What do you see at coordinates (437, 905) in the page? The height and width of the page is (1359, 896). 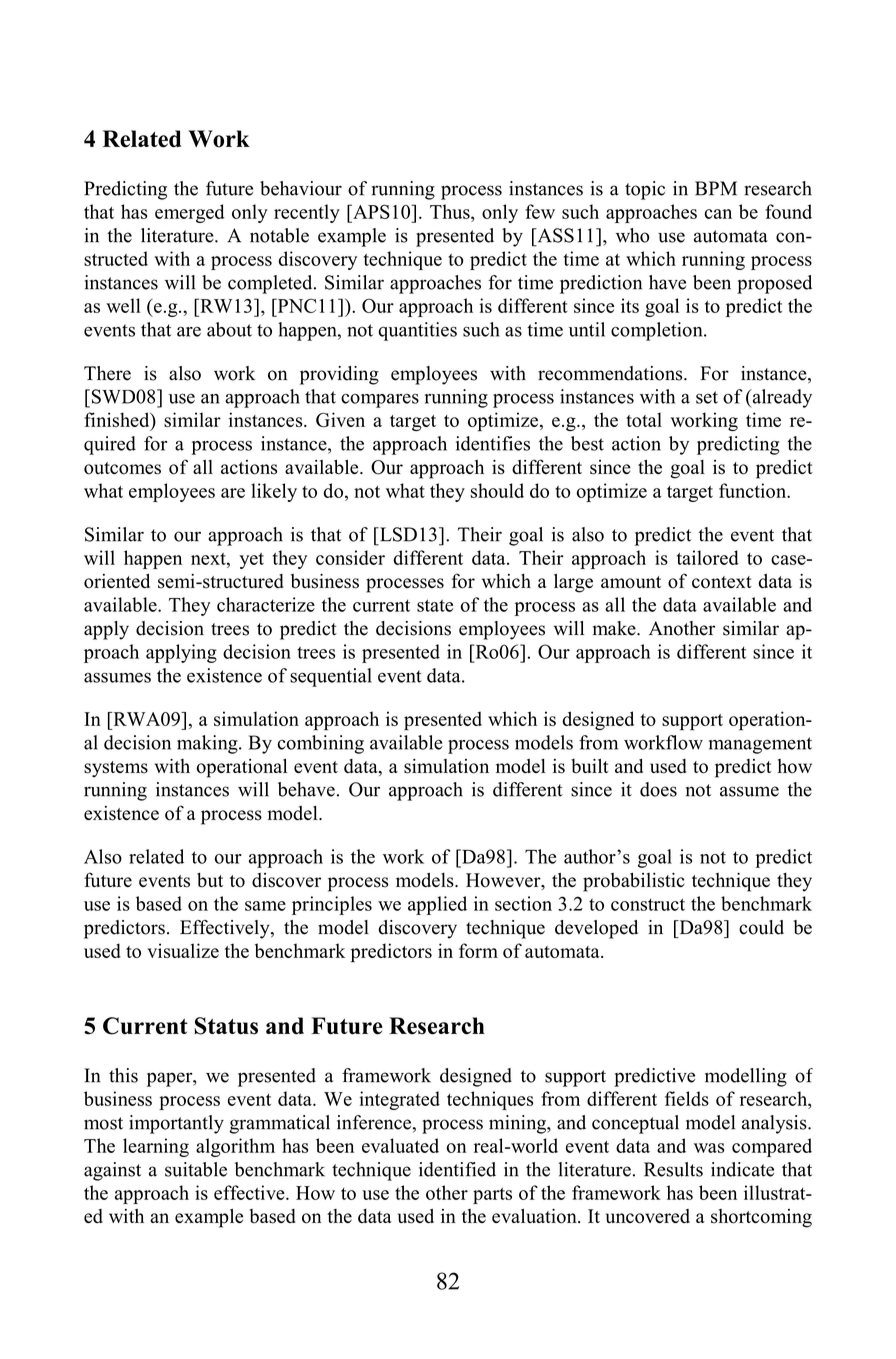 I see `applied` at bounding box center [437, 905].
